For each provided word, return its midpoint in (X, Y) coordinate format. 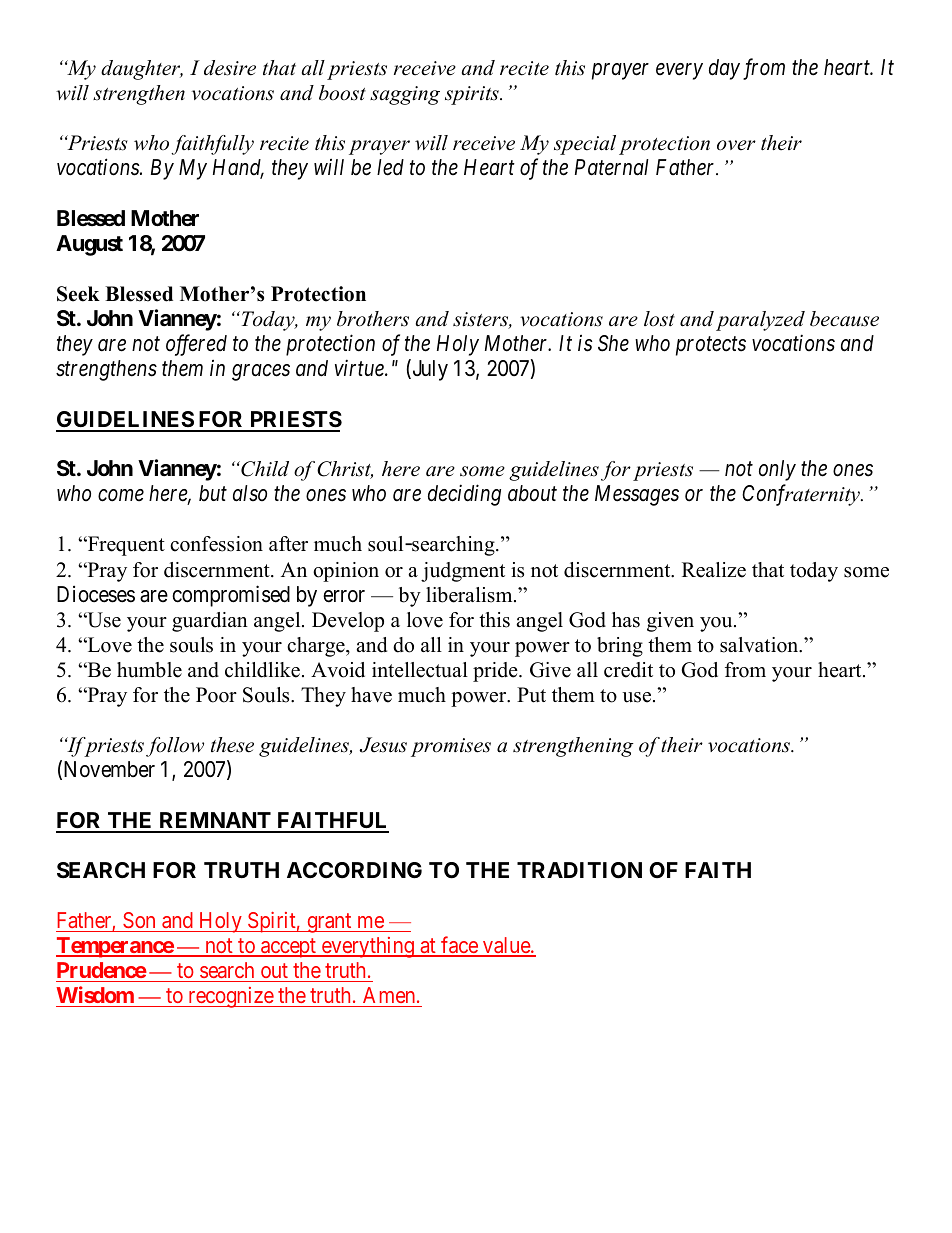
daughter (142, 70)
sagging (405, 95)
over (736, 145)
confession (216, 544)
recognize (230, 997)
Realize (714, 570)
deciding (464, 495)
